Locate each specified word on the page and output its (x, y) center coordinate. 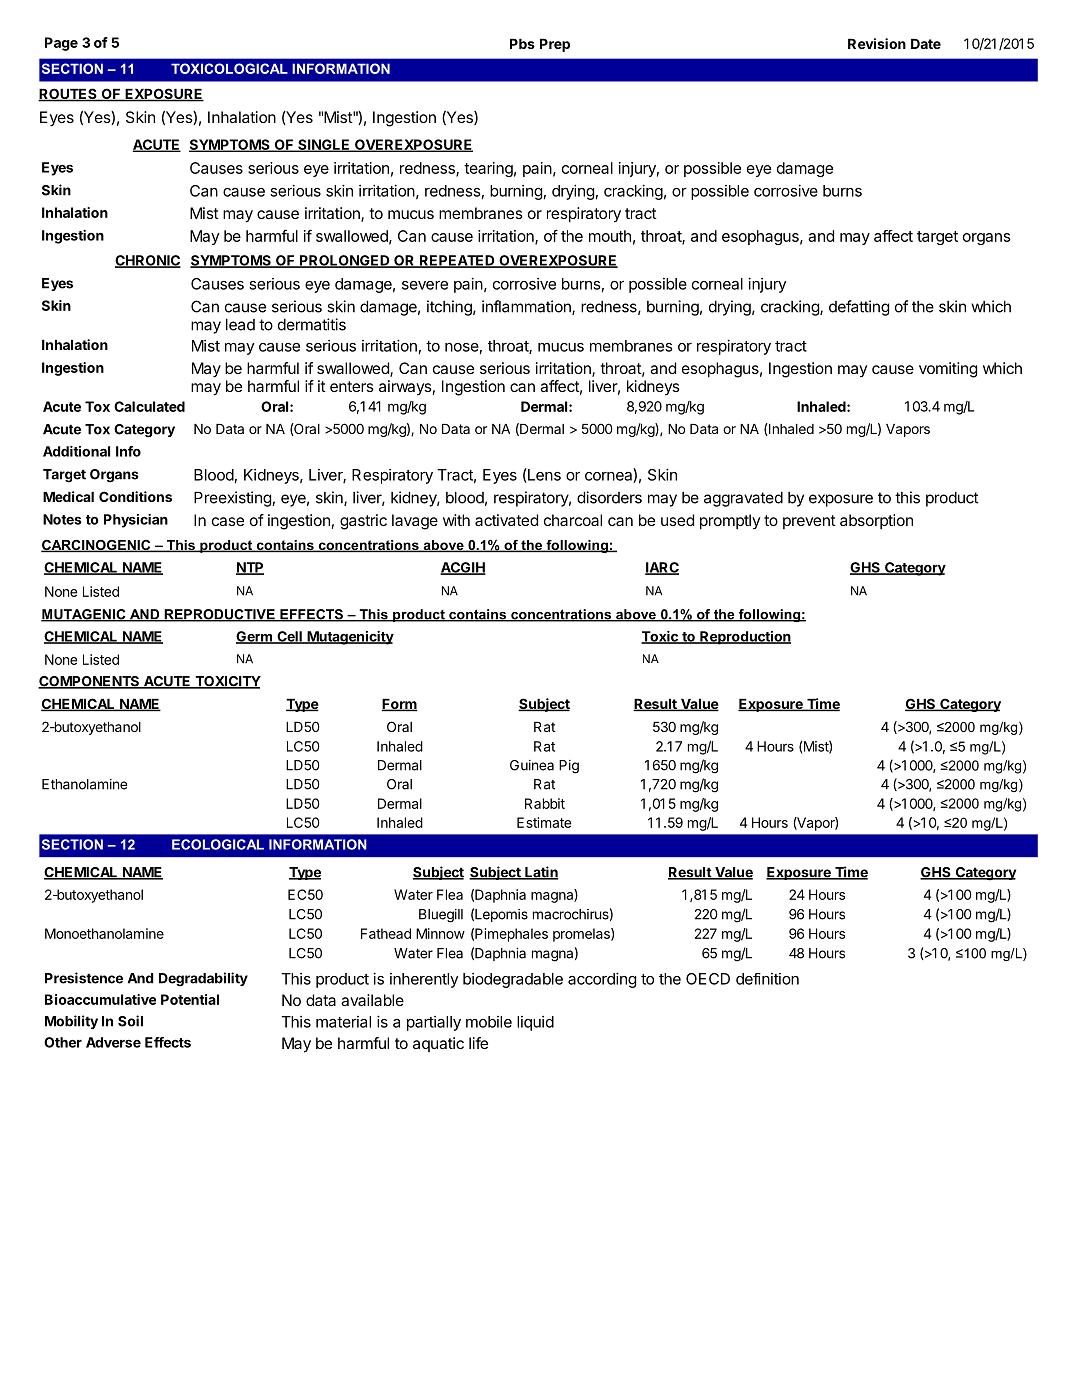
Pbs (522, 43)
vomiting (948, 370)
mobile (489, 1022)
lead (240, 324)
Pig (569, 767)
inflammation (527, 307)
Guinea (532, 765)
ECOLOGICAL (218, 844)
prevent (809, 522)
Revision (877, 43)
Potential (190, 999)
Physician (136, 521)
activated (506, 520)
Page (61, 44)
